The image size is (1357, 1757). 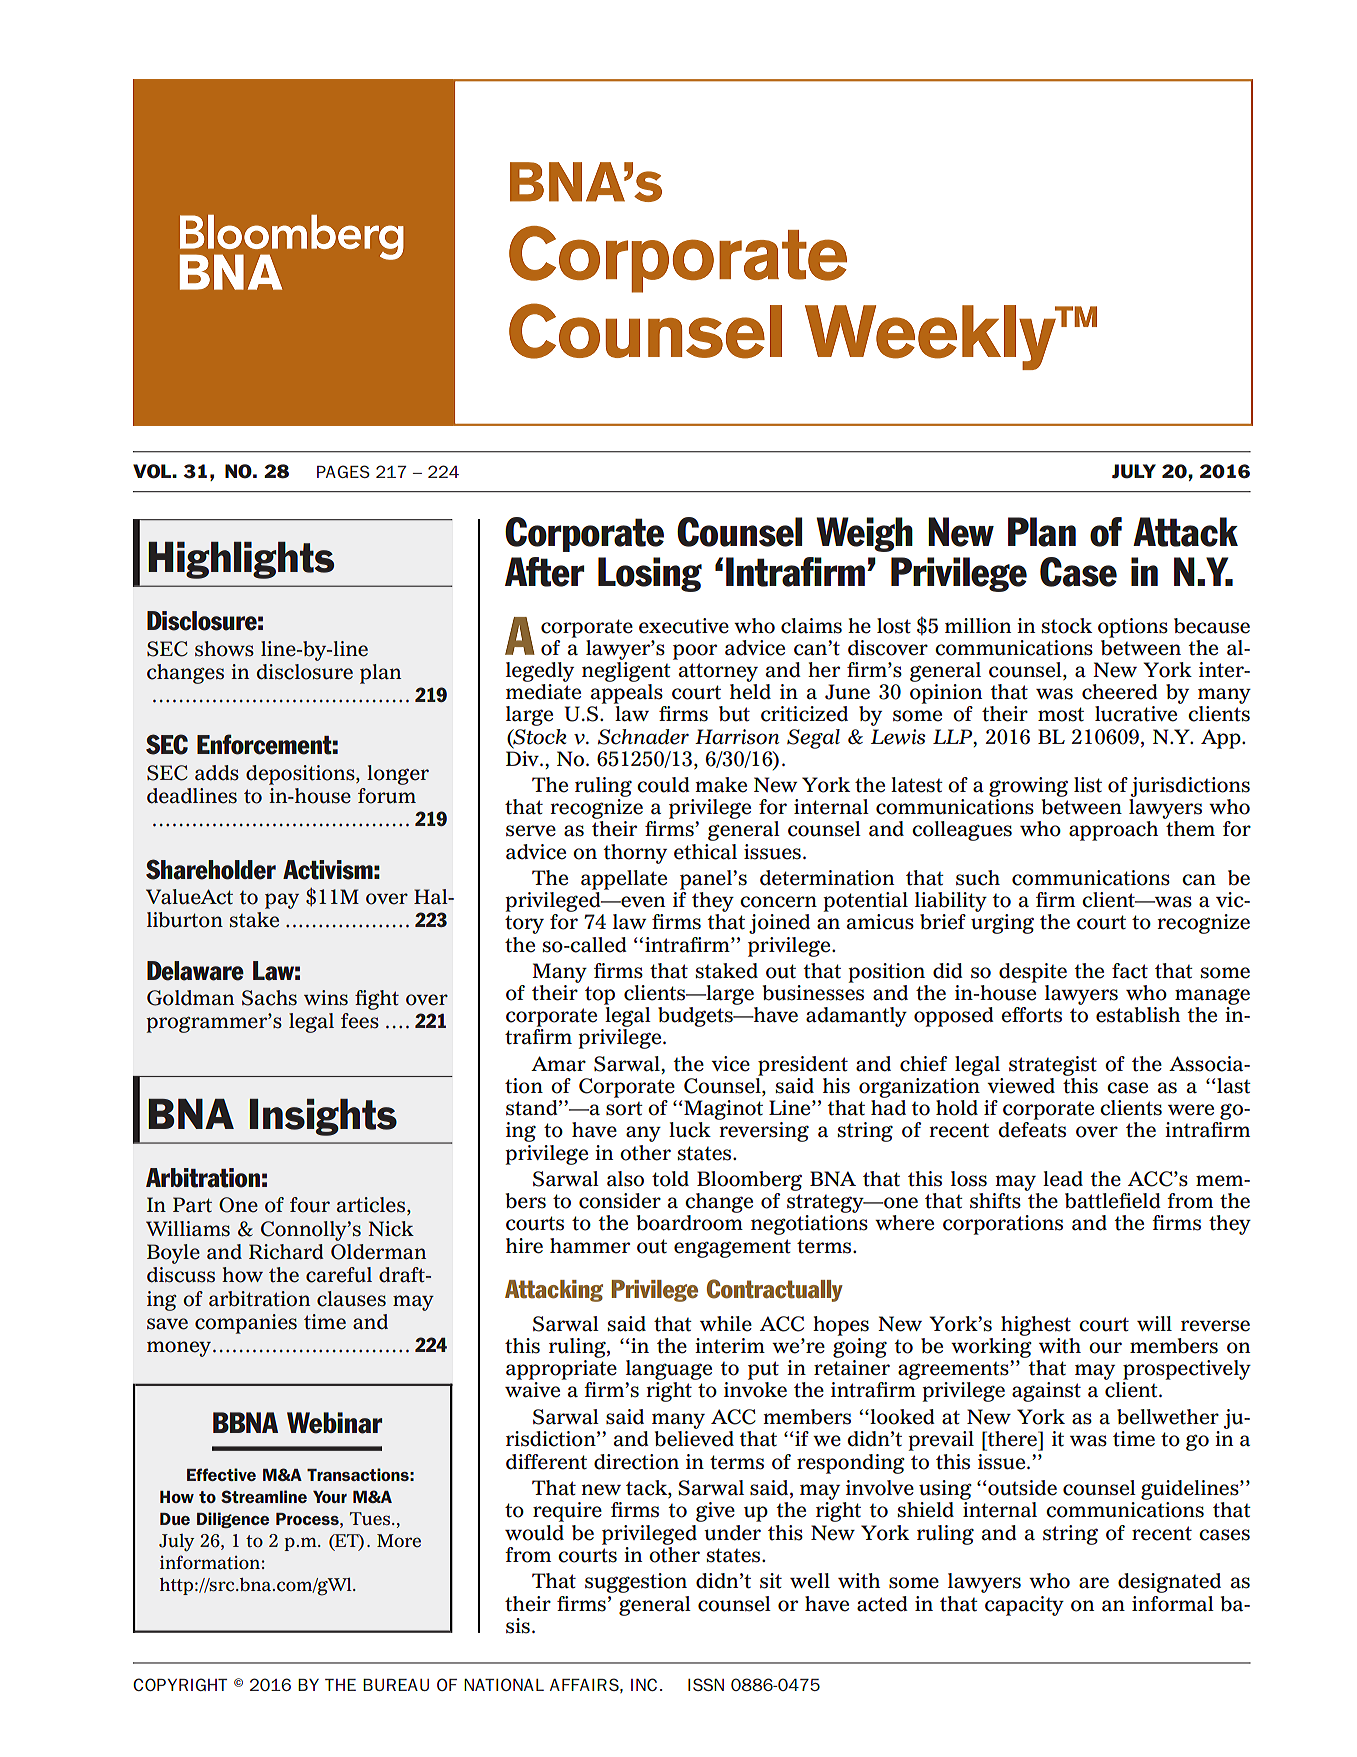 I want to click on Insights, so click(x=323, y=1117).
